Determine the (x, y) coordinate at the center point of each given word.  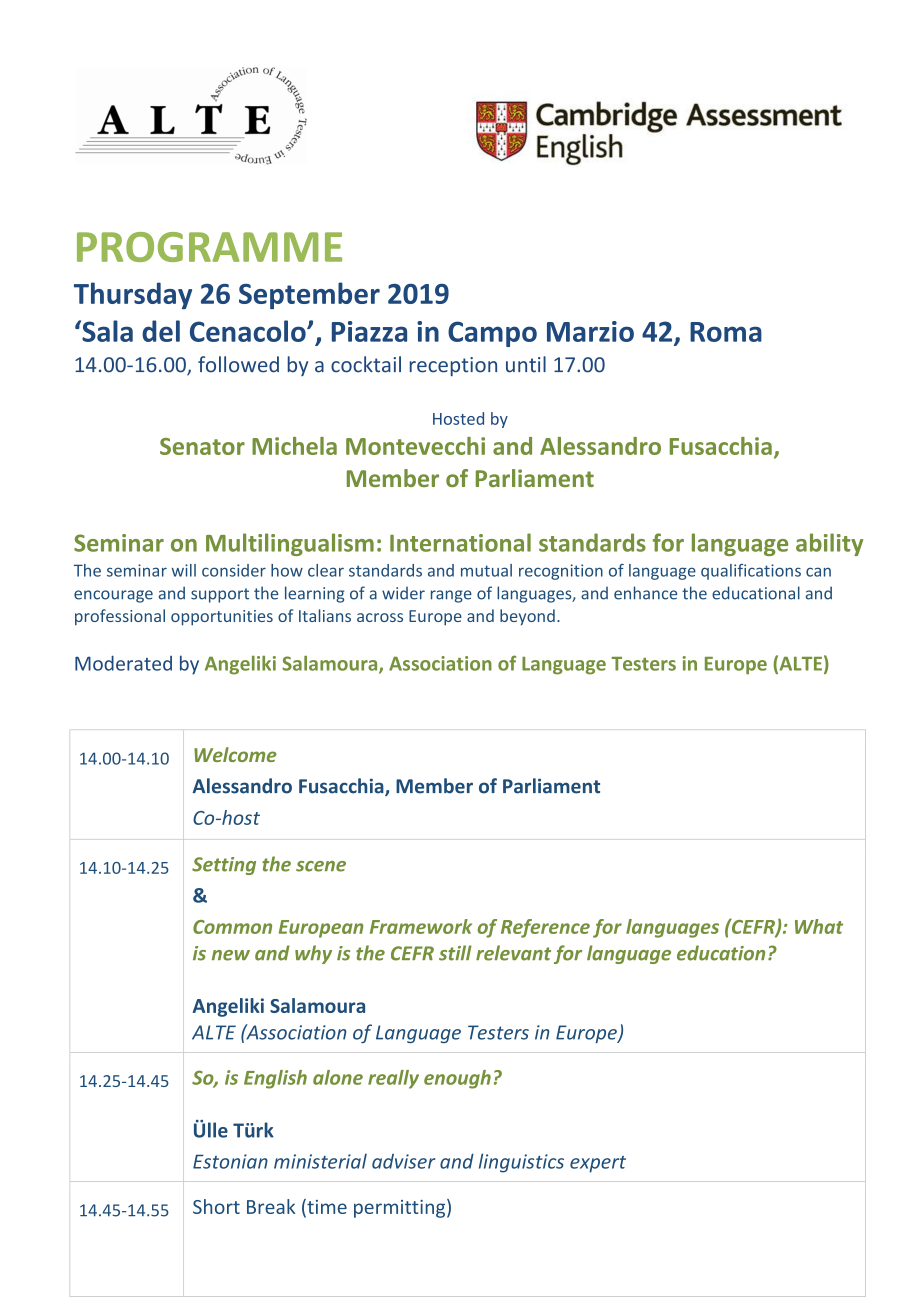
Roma (726, 332)
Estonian (230, 1161)
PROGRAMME (209, 247)
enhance (645, 593)
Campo (492, 334)
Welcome (235, 754)
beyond (527, 617)
